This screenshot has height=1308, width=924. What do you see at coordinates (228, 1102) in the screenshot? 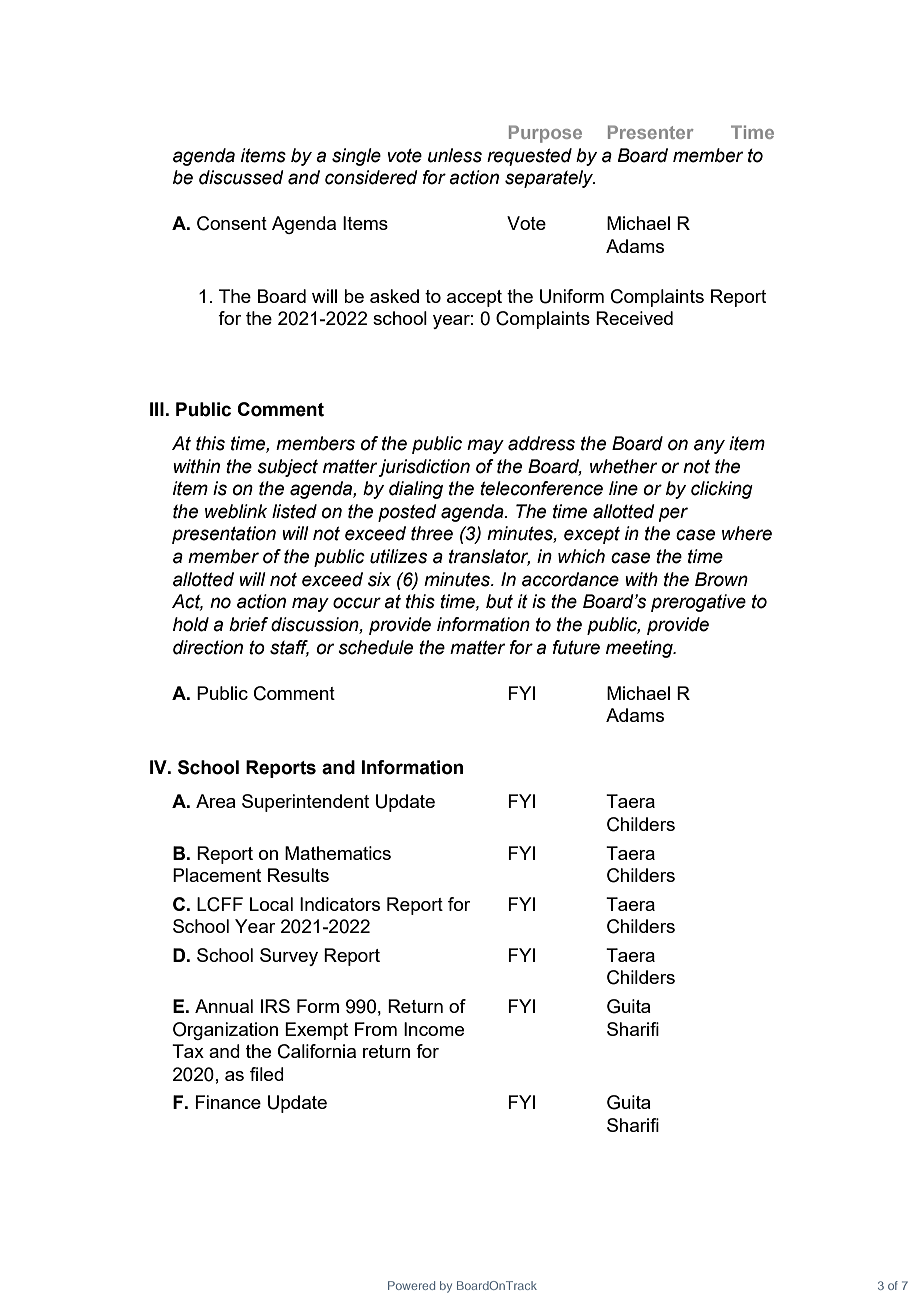
I see `Finance` at bounding box center [228, 1102].
